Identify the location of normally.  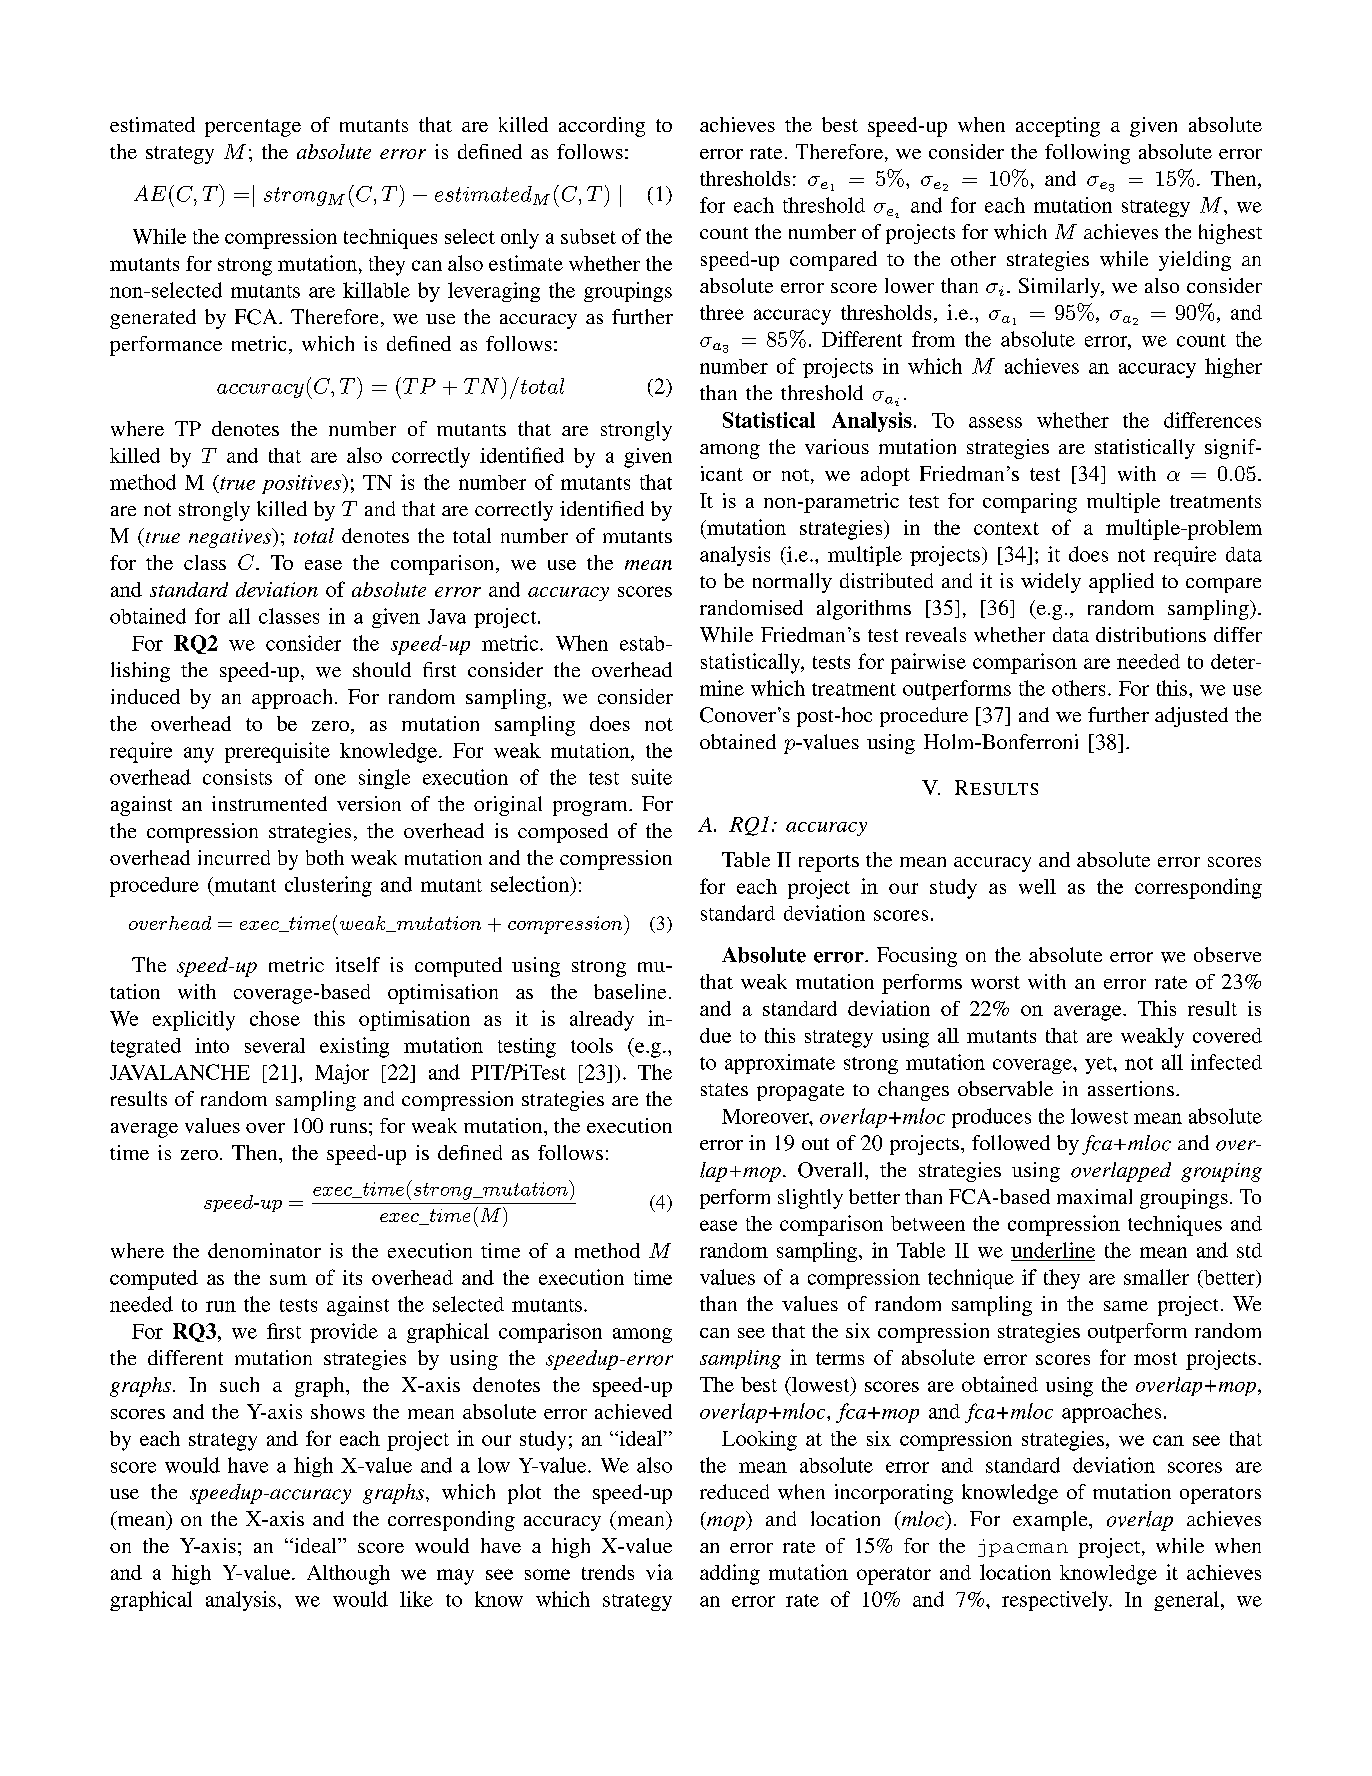
(792, 583).
